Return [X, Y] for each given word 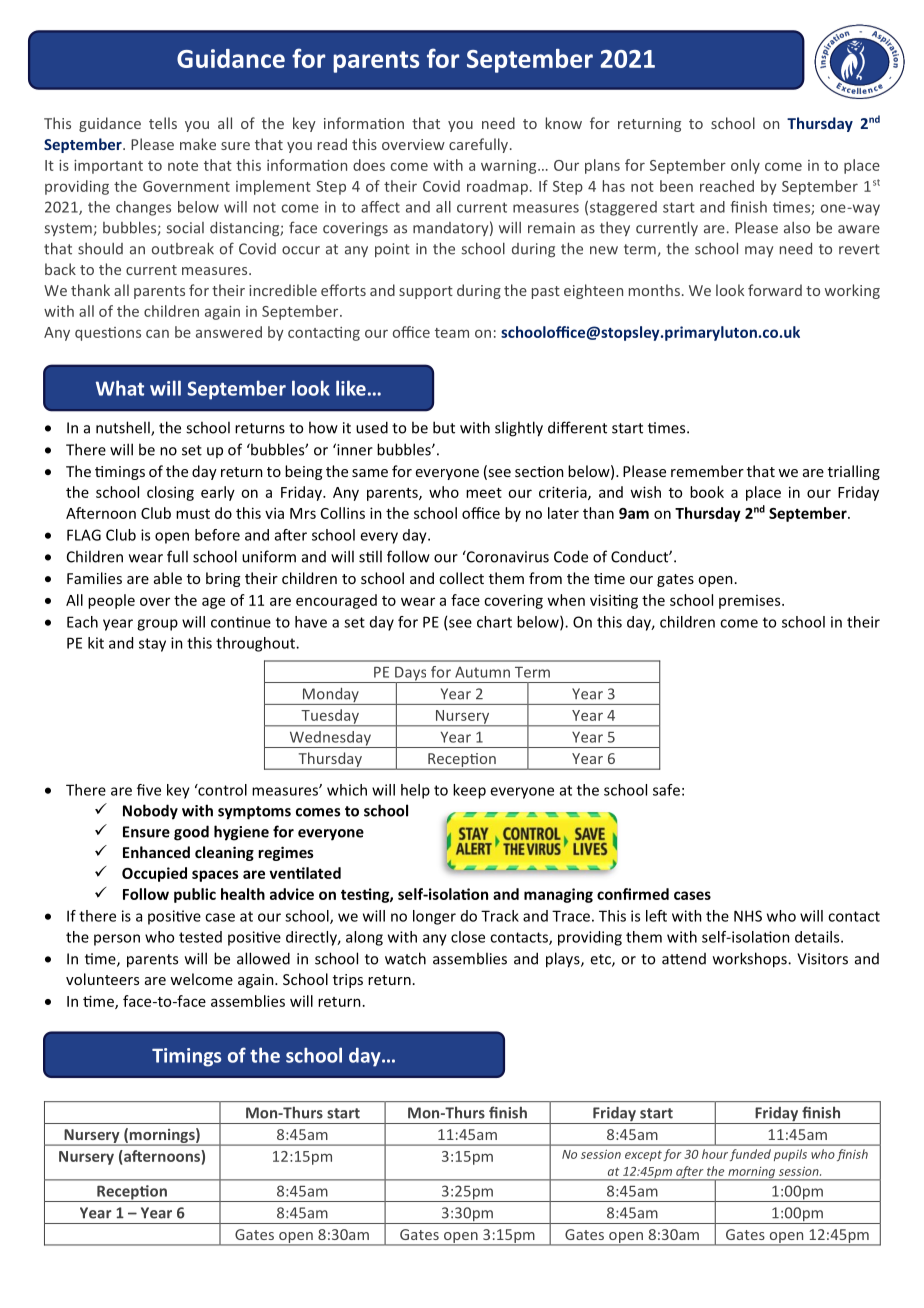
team [452, 333]
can [157, 333]
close [468, 937]
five [149, 790]
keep [469, 791]
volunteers [102, 979]
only [745, 166]
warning [510, 167]
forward [775, 290]
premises [751, 602]
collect [461, 578]
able [168, 578]
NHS [748, 916]
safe [666, 790]
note [183, 166]
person [117, 940]
